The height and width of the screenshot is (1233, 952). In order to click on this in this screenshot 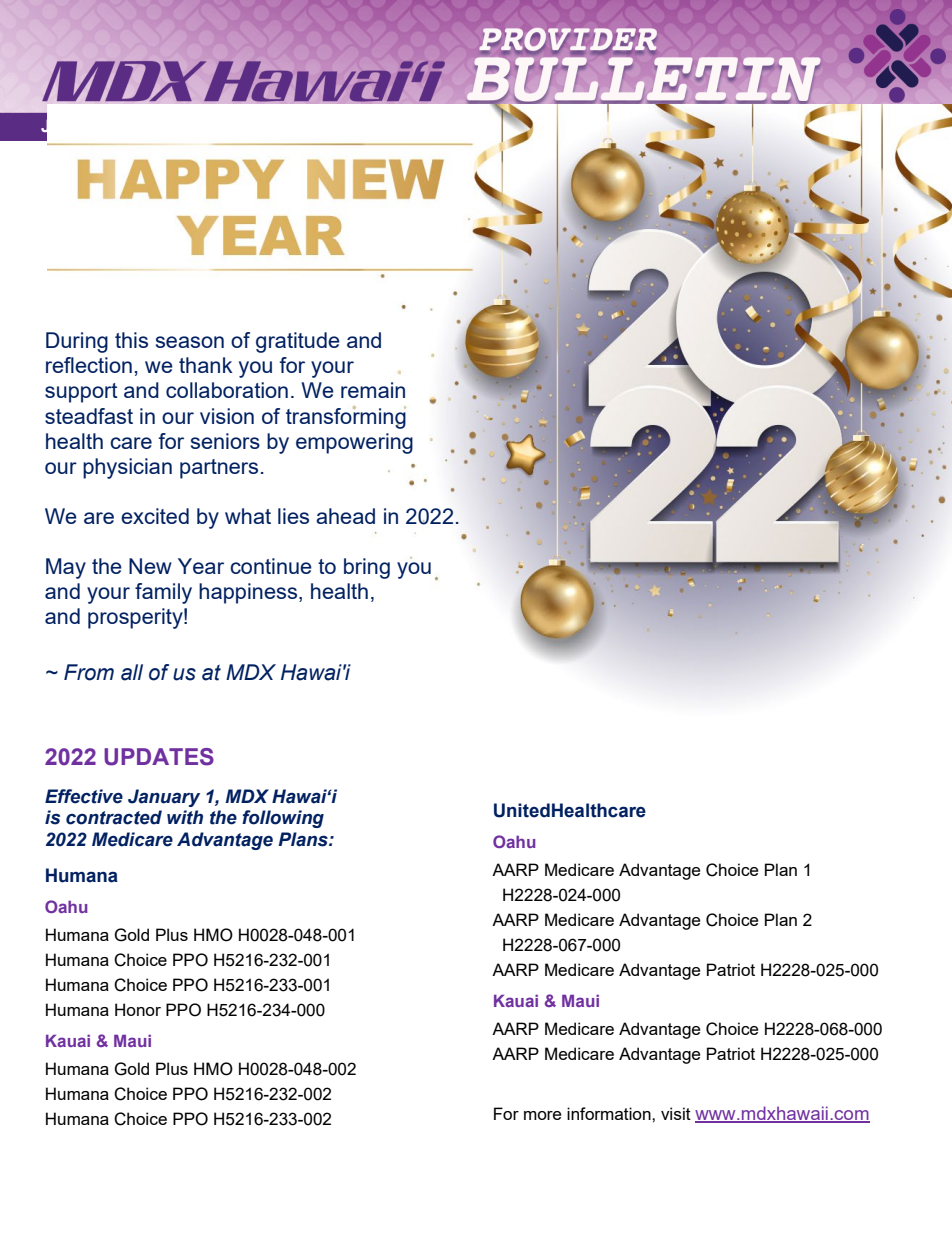, I will do `click(131, 340)`.
